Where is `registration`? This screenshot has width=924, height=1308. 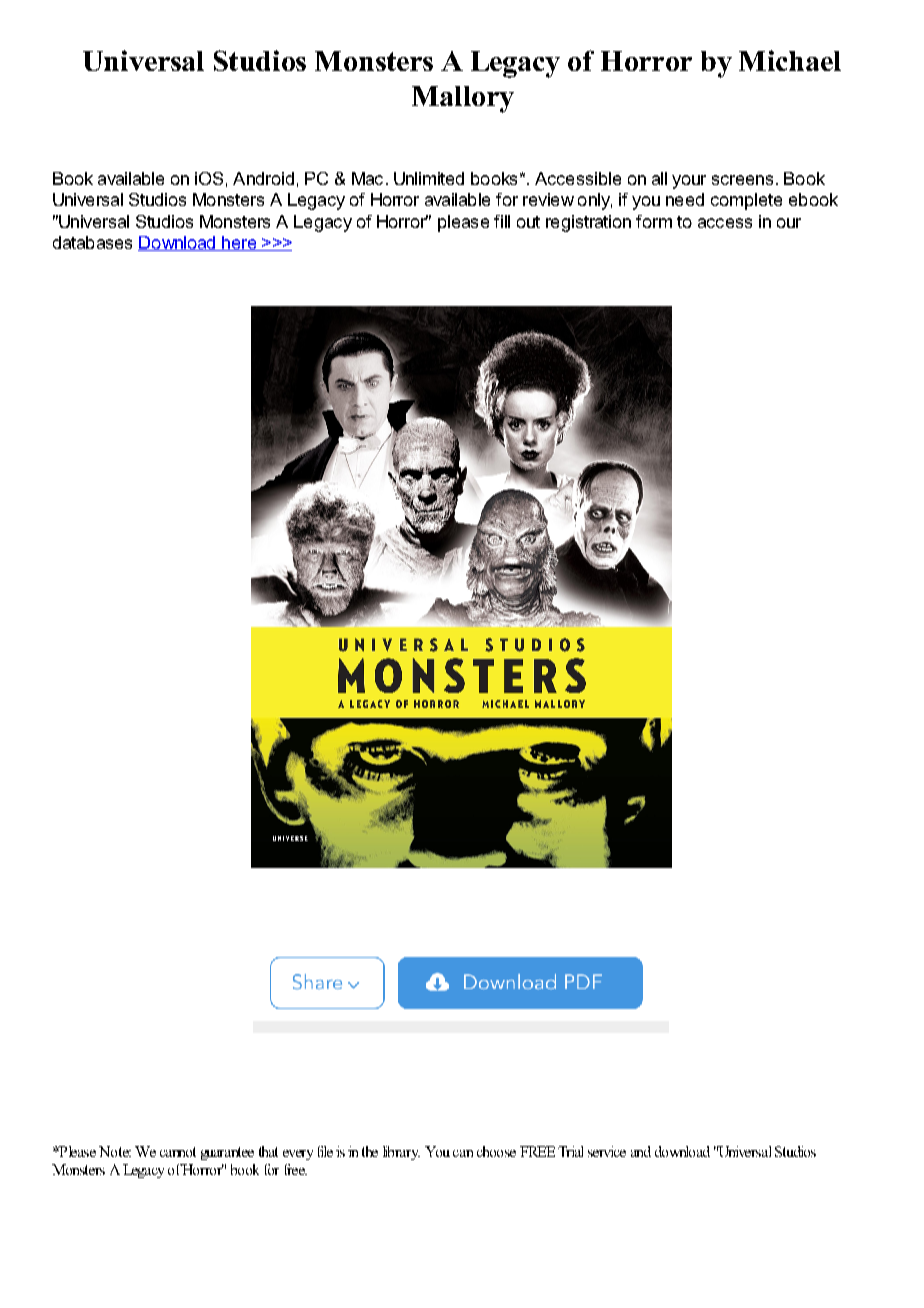 registration is located at coordinates (588, 223).
